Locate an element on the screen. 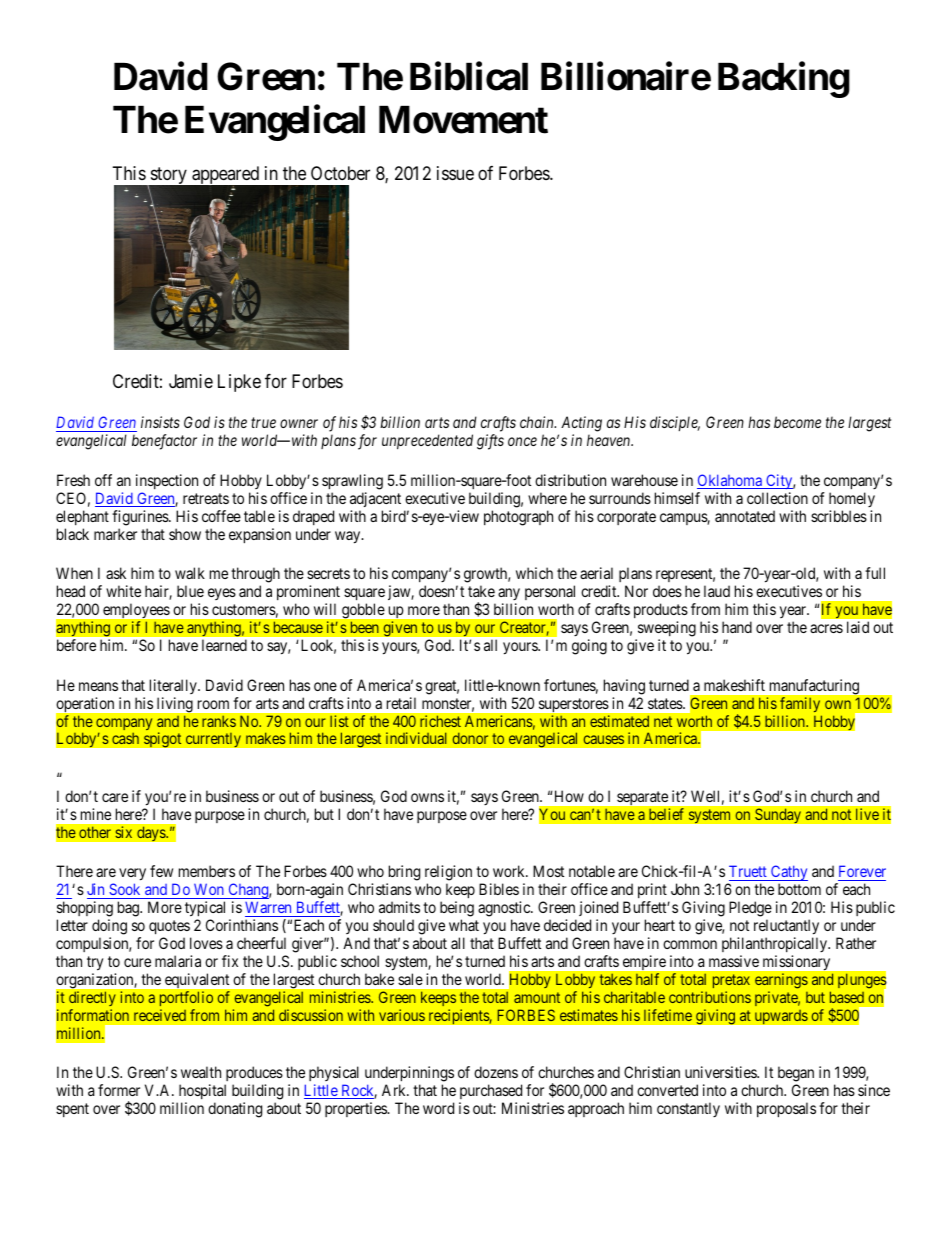  six is located at coordinates (123, 832).
